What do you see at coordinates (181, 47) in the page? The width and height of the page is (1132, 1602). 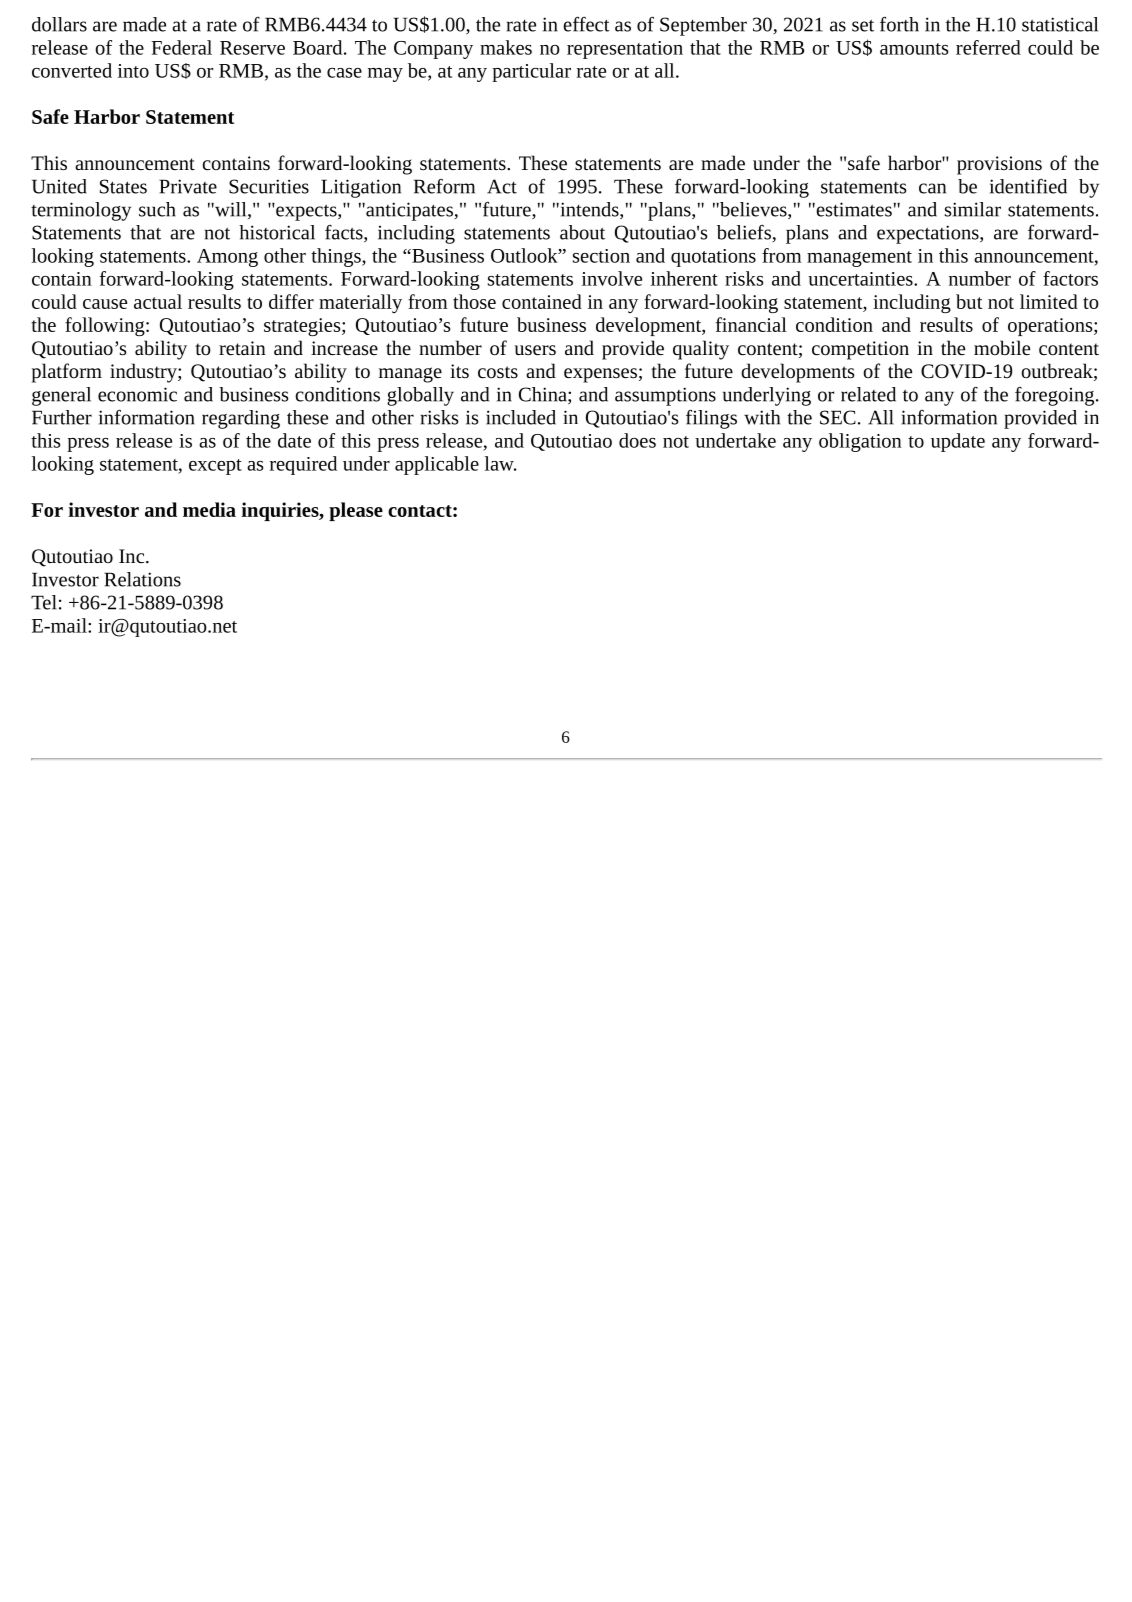 I see `Federal` at bounding box center [181, 47].
